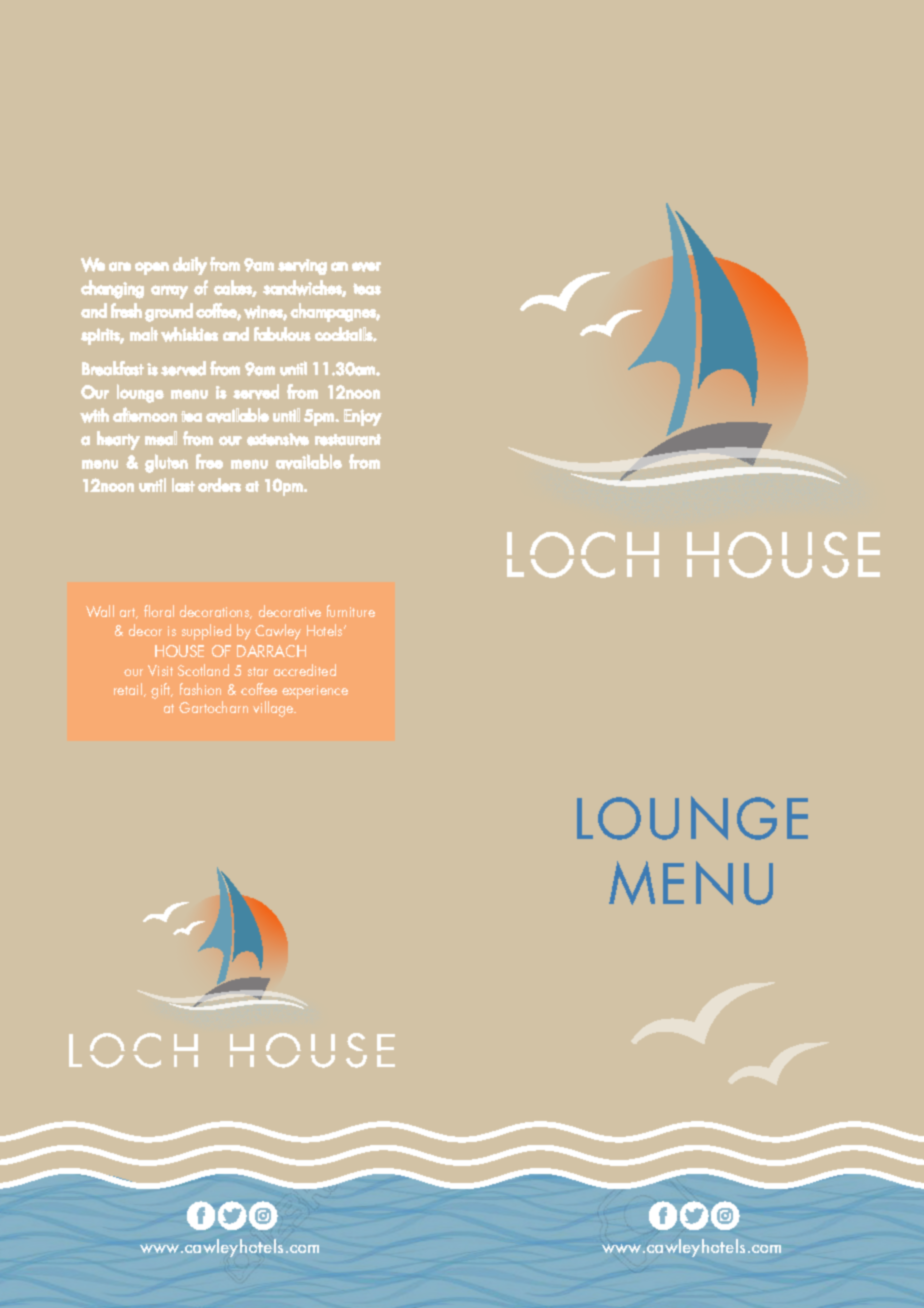 This document has width=924, height=1308. Describe the element at coordinates (189, 334) in the document. I see `whiskies` at that location.
